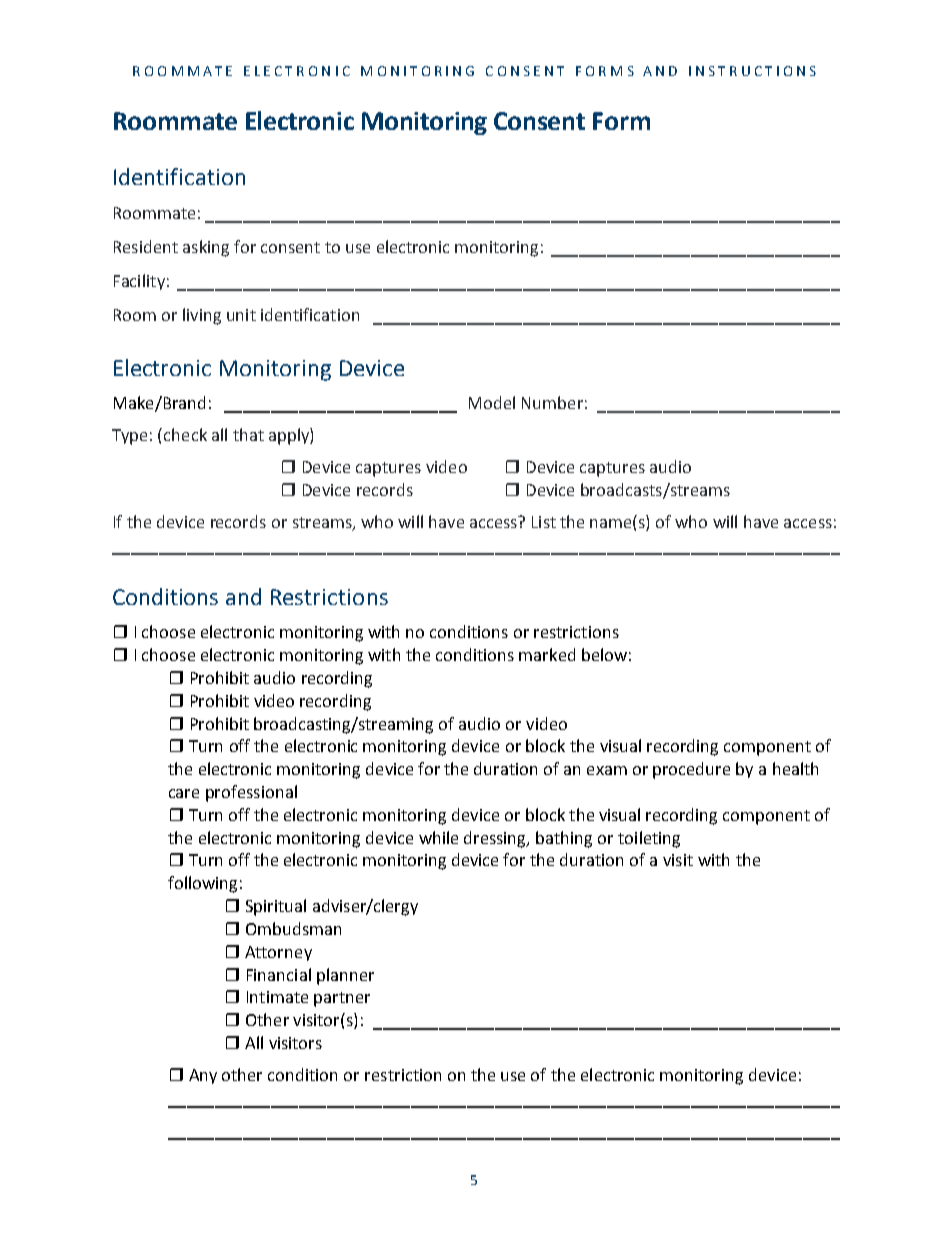 This screenshot has width=952, height=1233. Describe the element at coordinates (438, 837) in the screenshot. I see `while` at that location.
